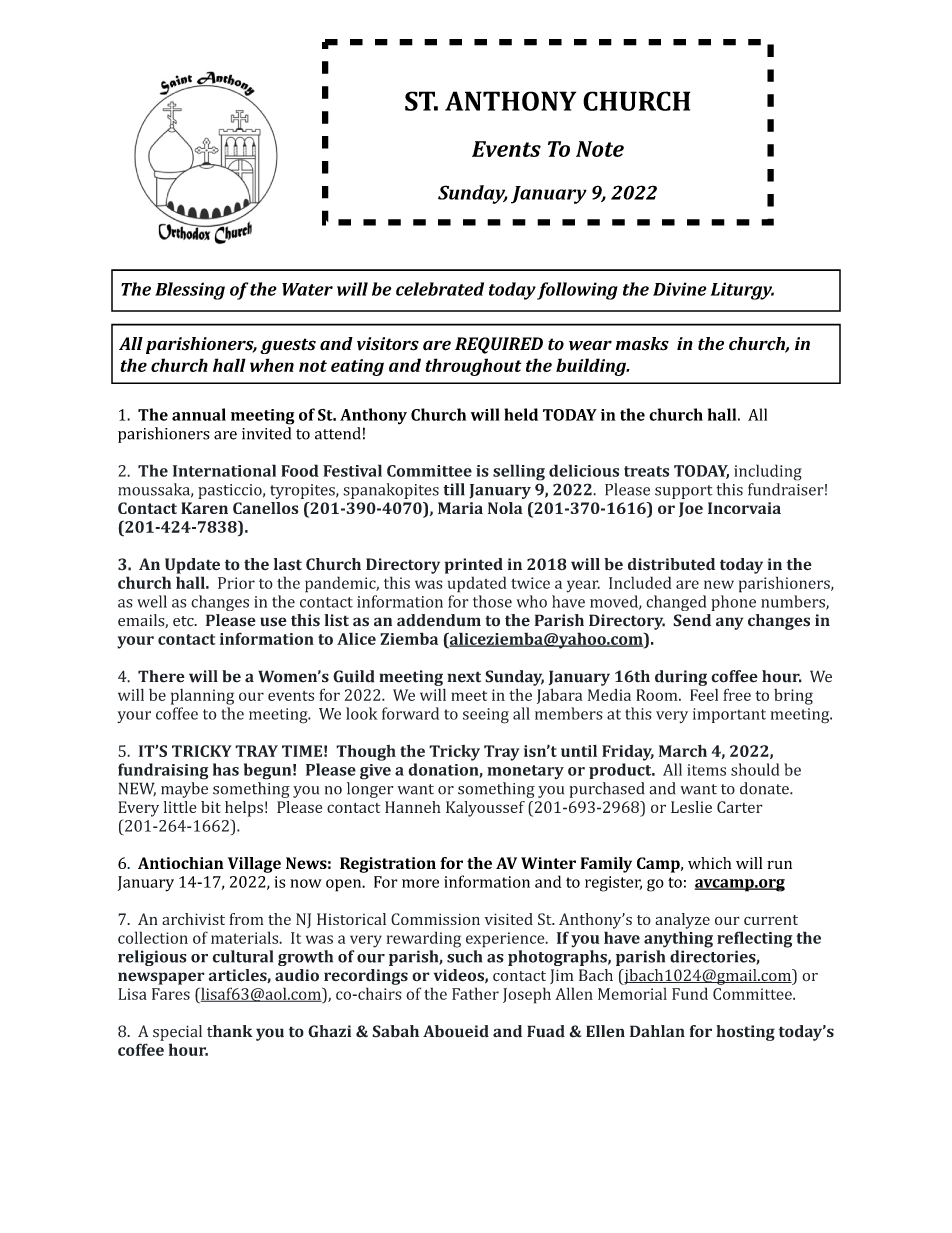 The height and width of the screenshot is (1233, 952). Describe the element at coordinates (475, 993) in the screenshot. I see `Father` at that location.
